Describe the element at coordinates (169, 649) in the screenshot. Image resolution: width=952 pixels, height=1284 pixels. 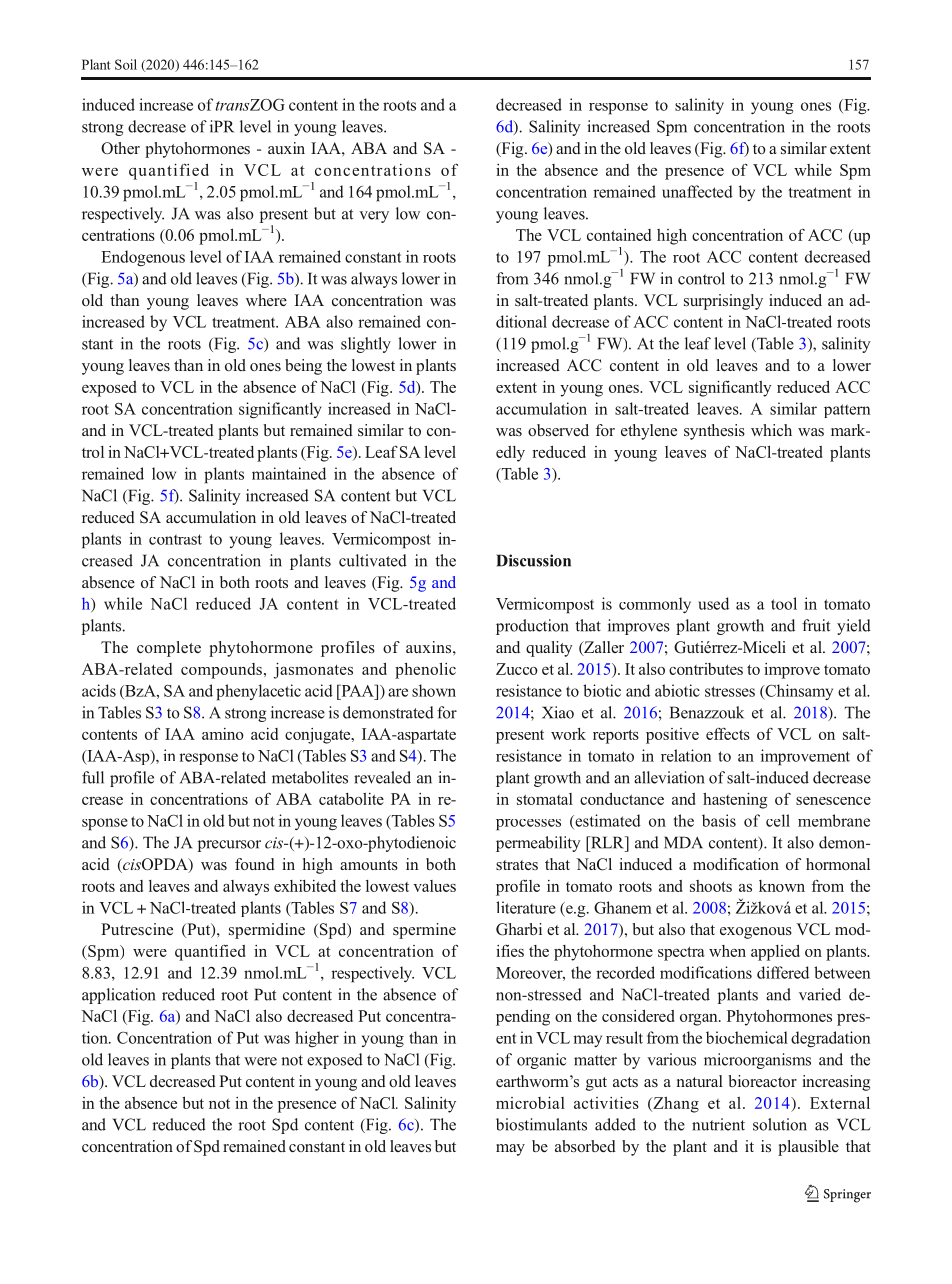
I see `complete` at that location.
